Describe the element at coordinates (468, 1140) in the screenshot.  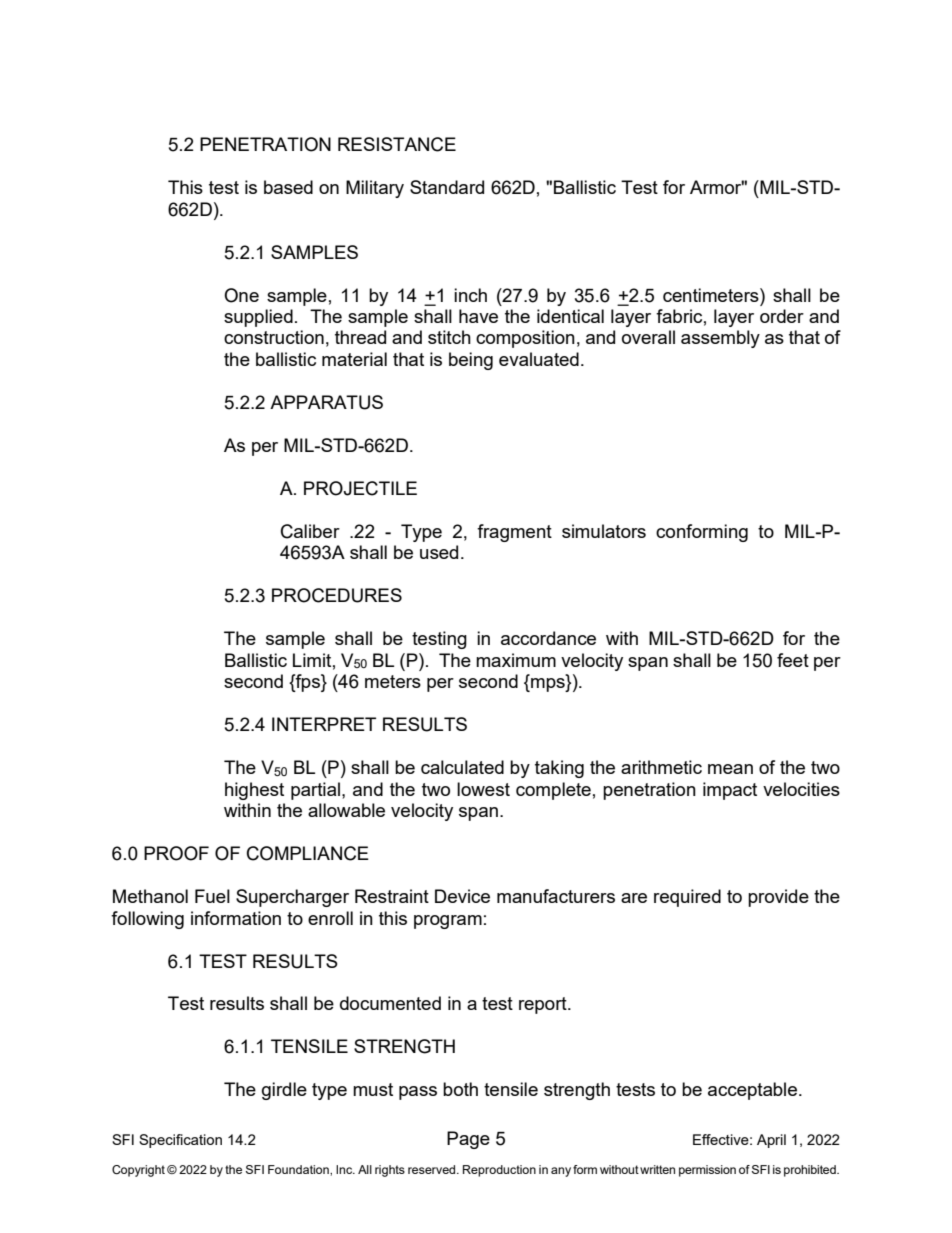
I see `Page` at that location.
